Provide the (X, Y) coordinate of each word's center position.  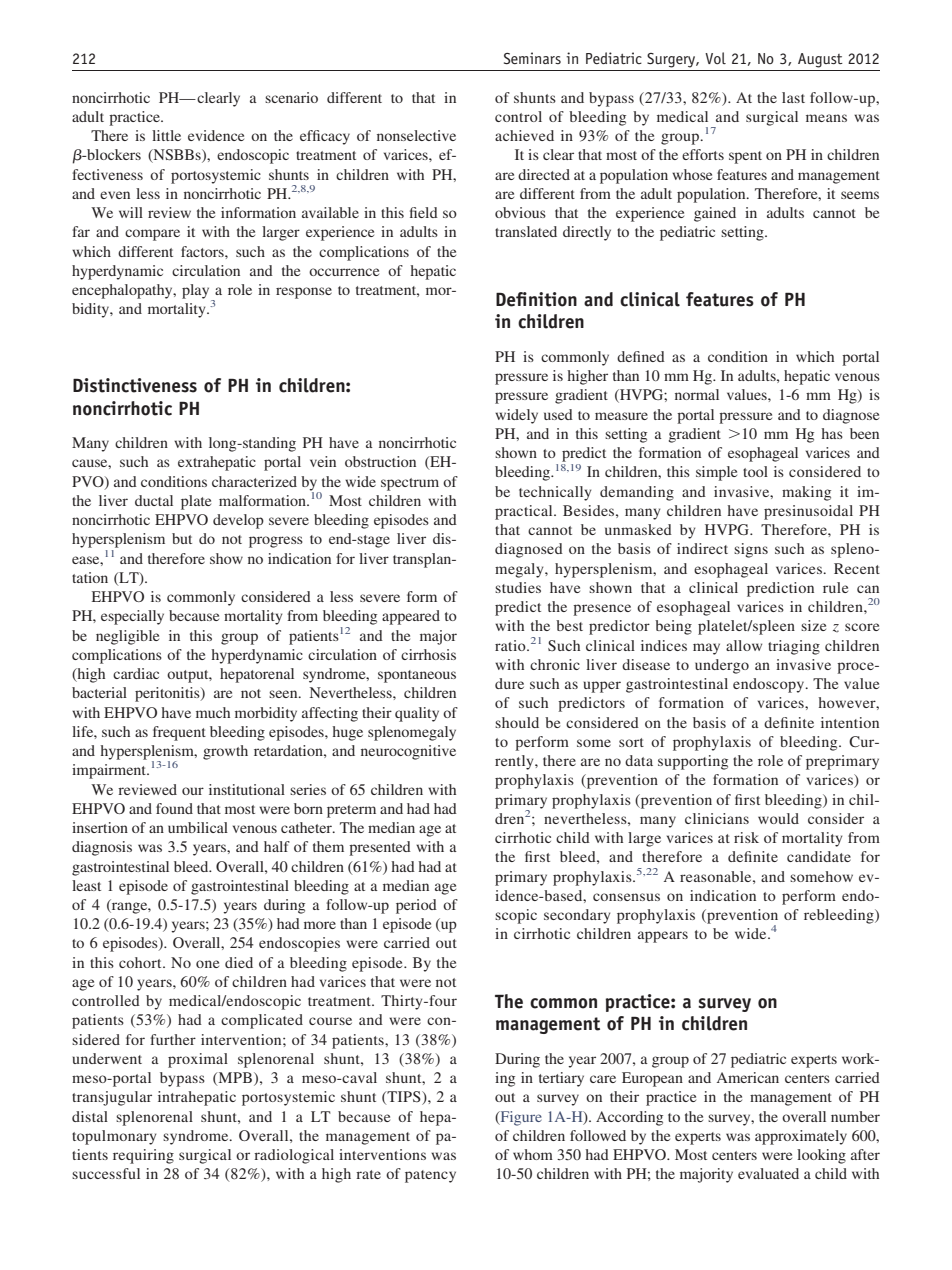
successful (106, 1173)
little (166, 135)
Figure (520, 1118)
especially (132, 617)
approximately (801, 1137)
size (813, 625)
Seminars (532, 58)
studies (518, 587)
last (793, 97)
